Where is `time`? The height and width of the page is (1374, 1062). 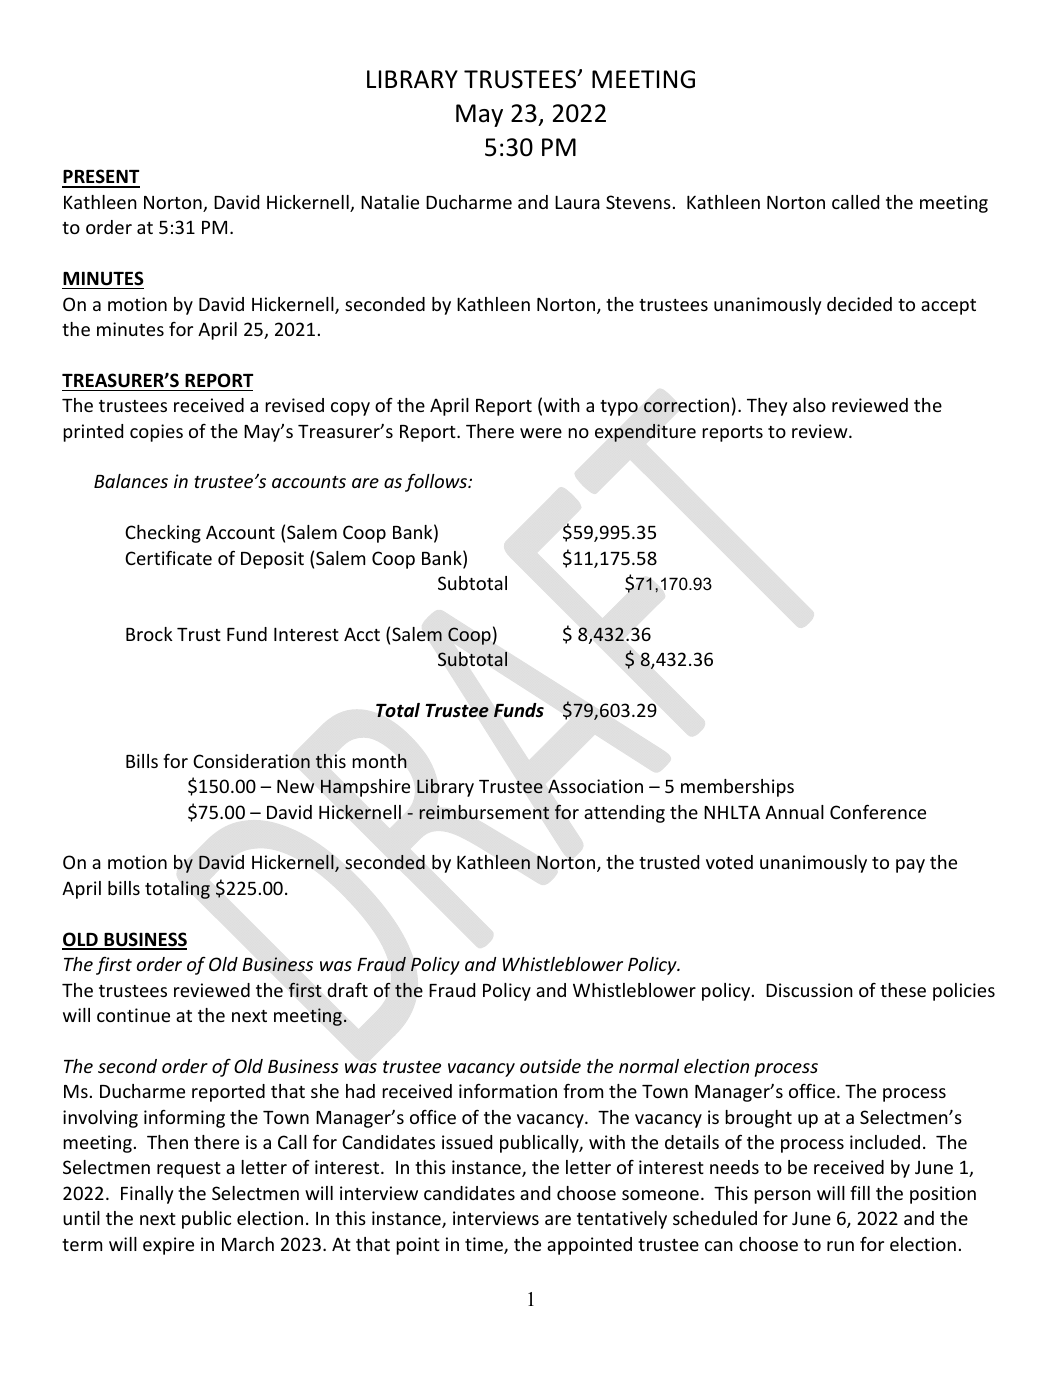
time is located at coordinates (485, 1245).
